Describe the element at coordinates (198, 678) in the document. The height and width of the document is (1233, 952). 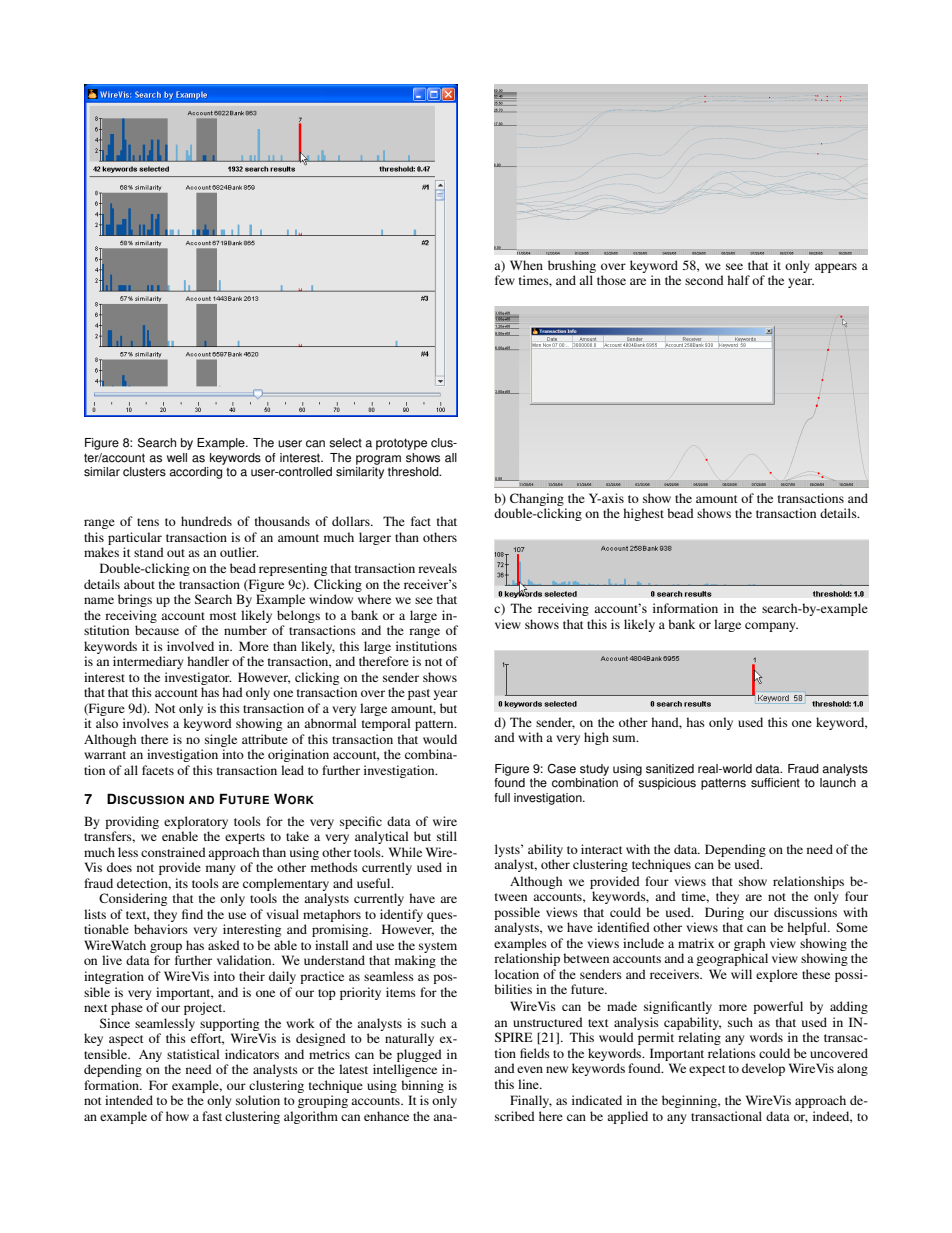
I see `investigator` at that location.
